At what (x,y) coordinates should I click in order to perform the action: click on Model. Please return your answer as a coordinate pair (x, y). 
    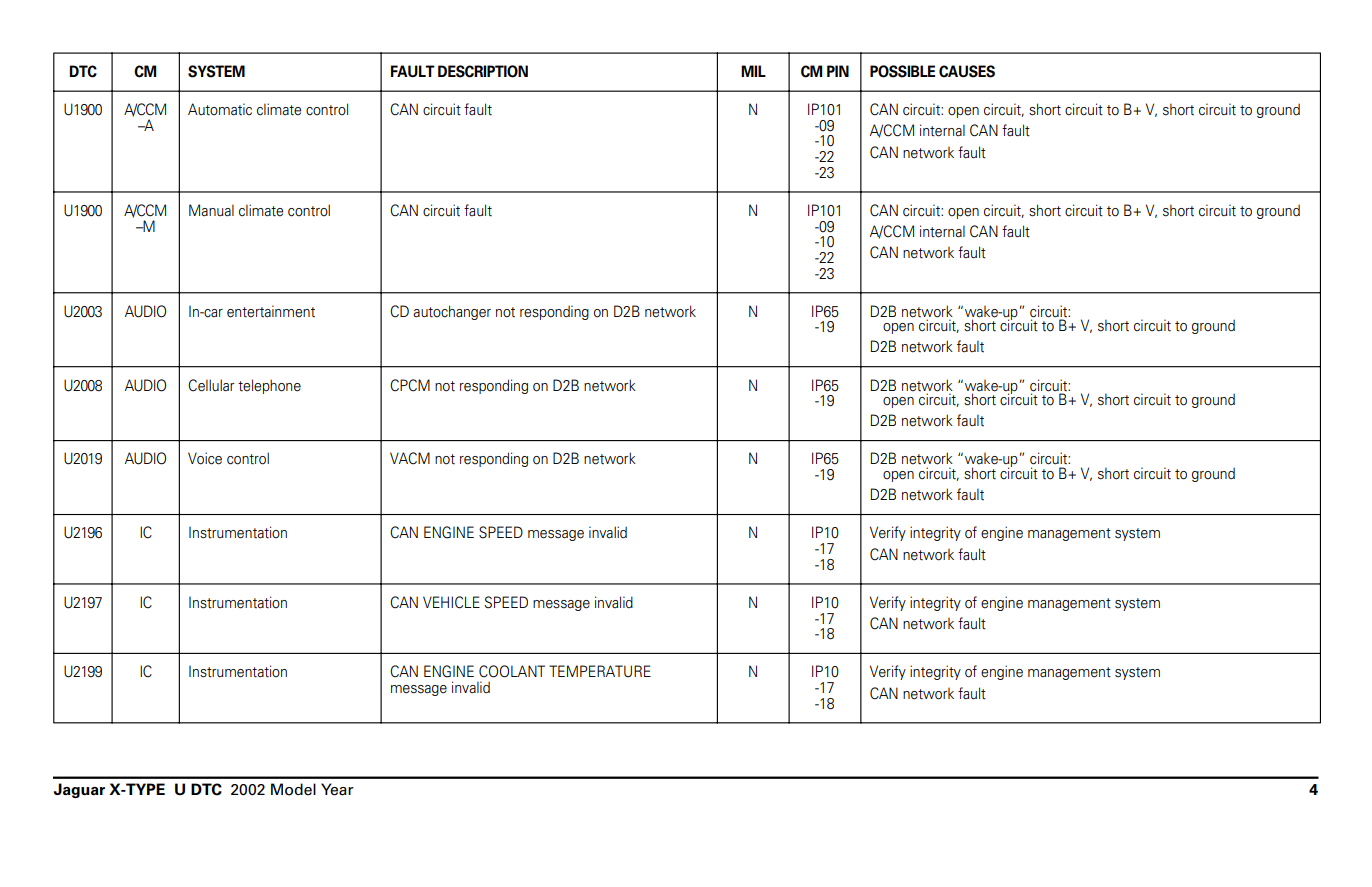
    Looking at the image, I should click on (293, 789).
